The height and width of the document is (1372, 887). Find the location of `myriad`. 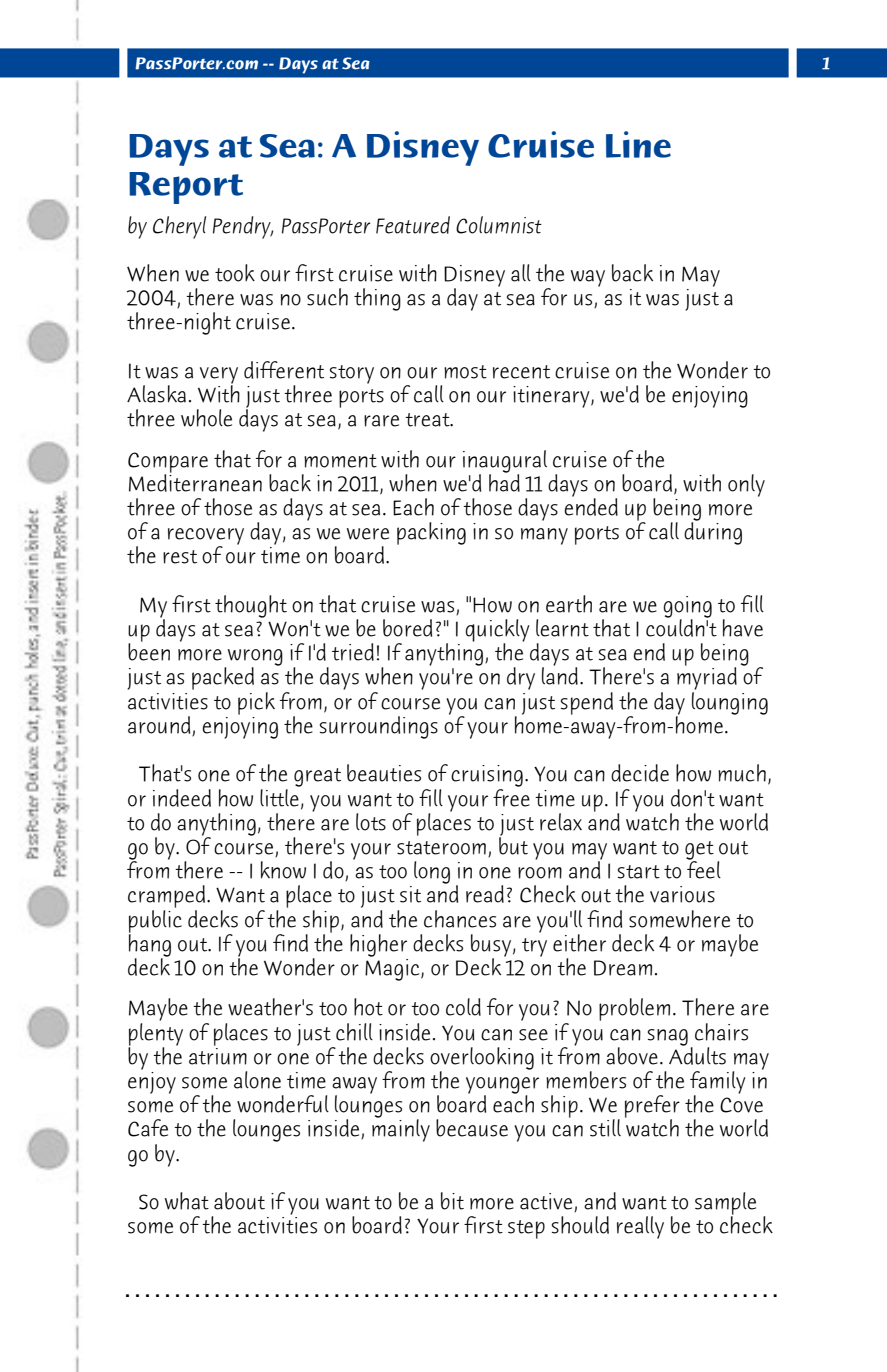

myriad is located at coordinates (707, 679).
